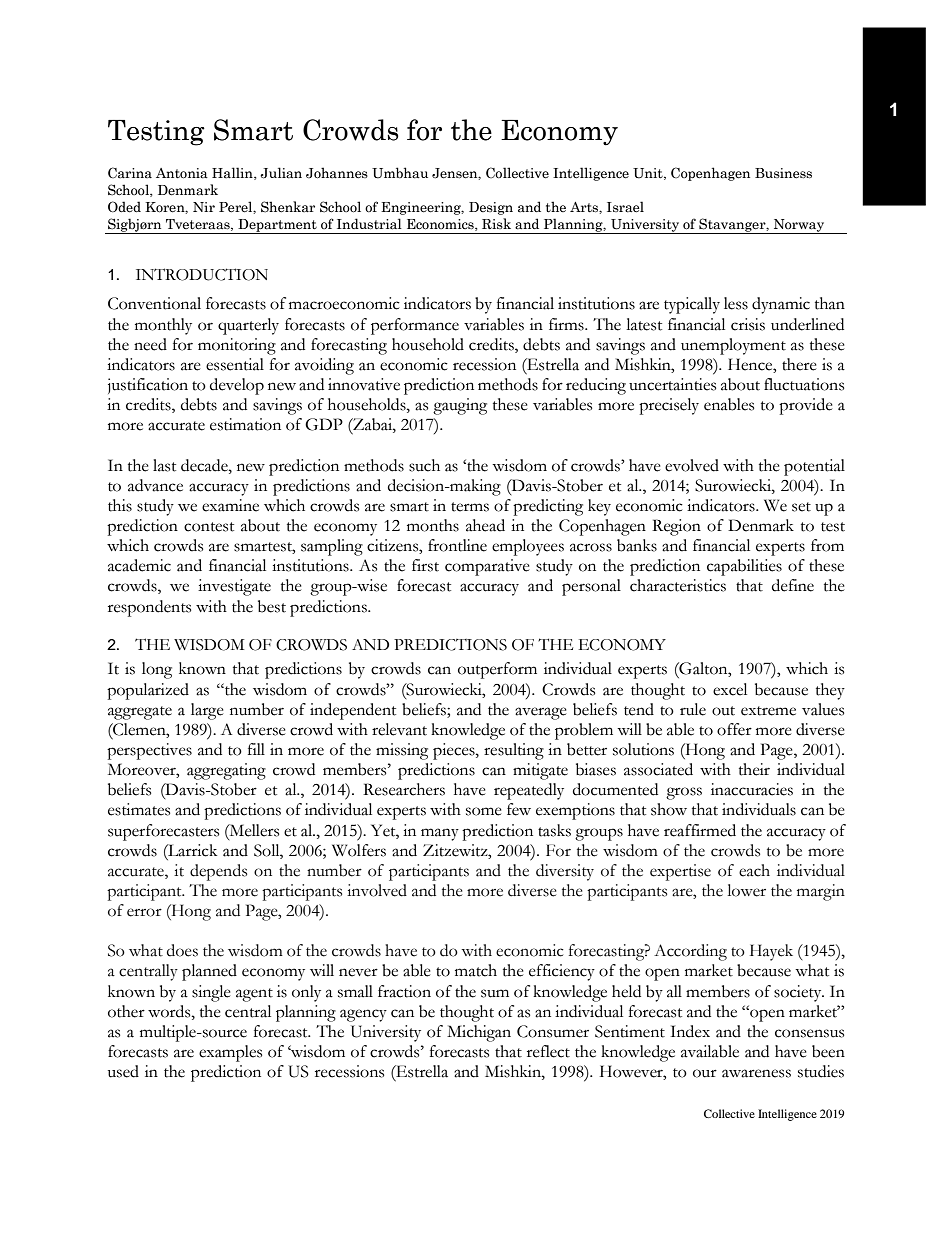 The image size is (952, 1233). What do you see at coordinates (692, 465) in the page?
I see `evolved` at bounding box center [692, 465].
